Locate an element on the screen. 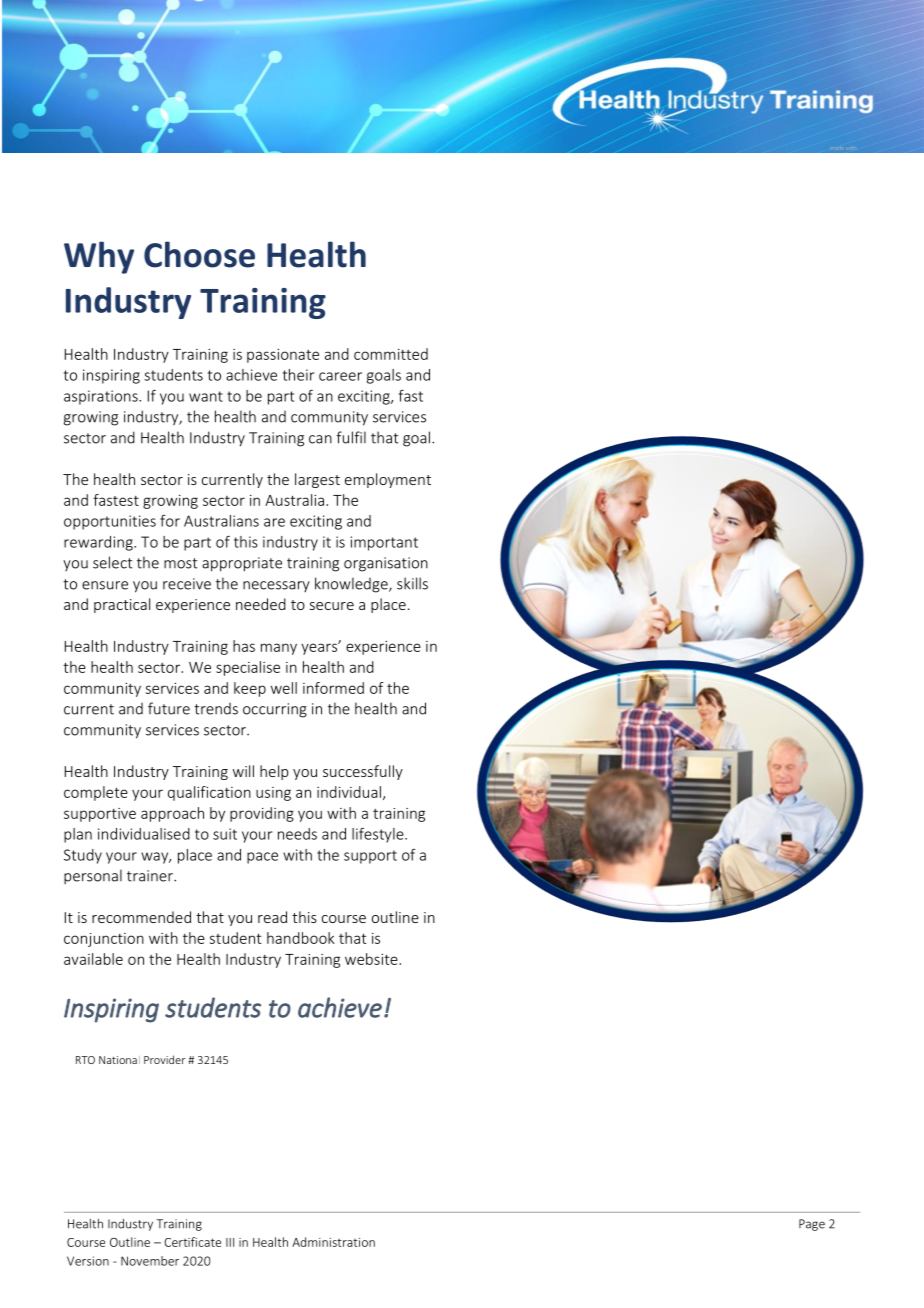 The image size is (924, 1308). Administration is located at coordinates (333, 1242).
